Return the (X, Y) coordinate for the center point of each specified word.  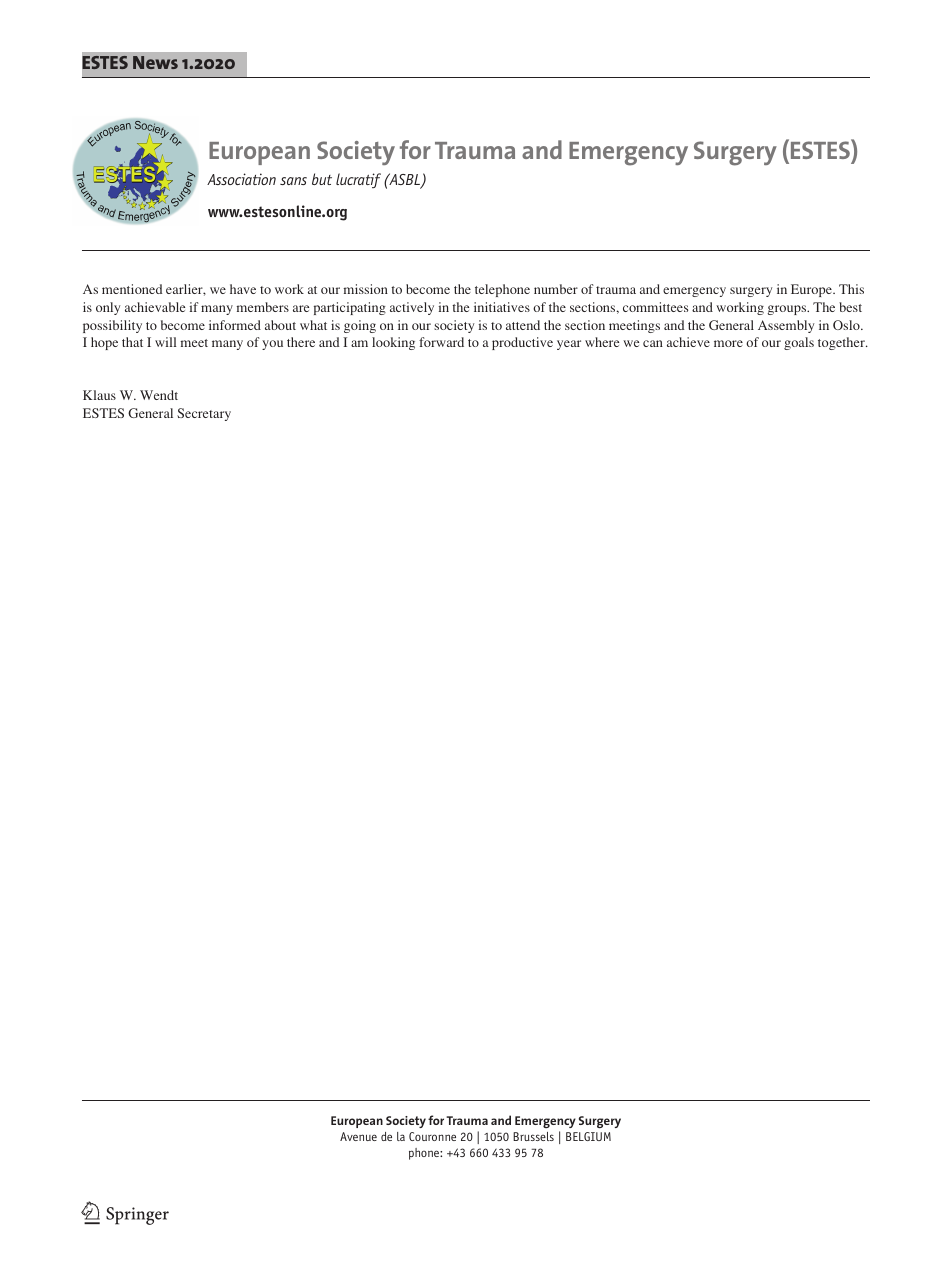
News (155, 62)
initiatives (502, 307)
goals (799, 343)
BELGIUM (588, 1136)
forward (441, 342)
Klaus (99, 395)
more (728, 343)
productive (522, 343)
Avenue (358, 1136)
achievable (155, 307)
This (851, 289)
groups (788, 310)
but (322, 179)
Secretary (204, 414)
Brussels (533, 1136)
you (272, 345)
